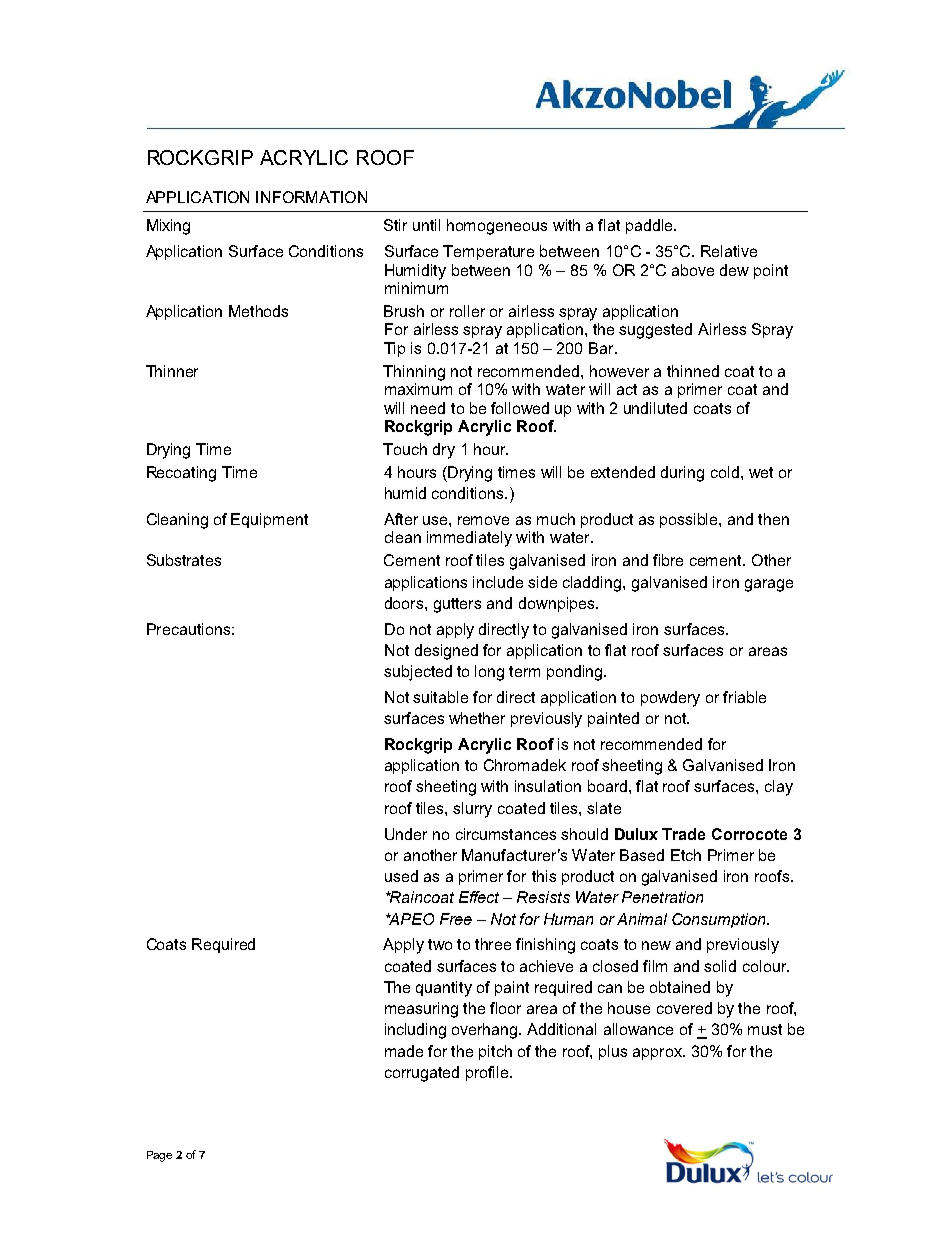  What do you see at coordinates (497, 227) in the document?
I see `homogeneous` at bounding box center [497, 227].
